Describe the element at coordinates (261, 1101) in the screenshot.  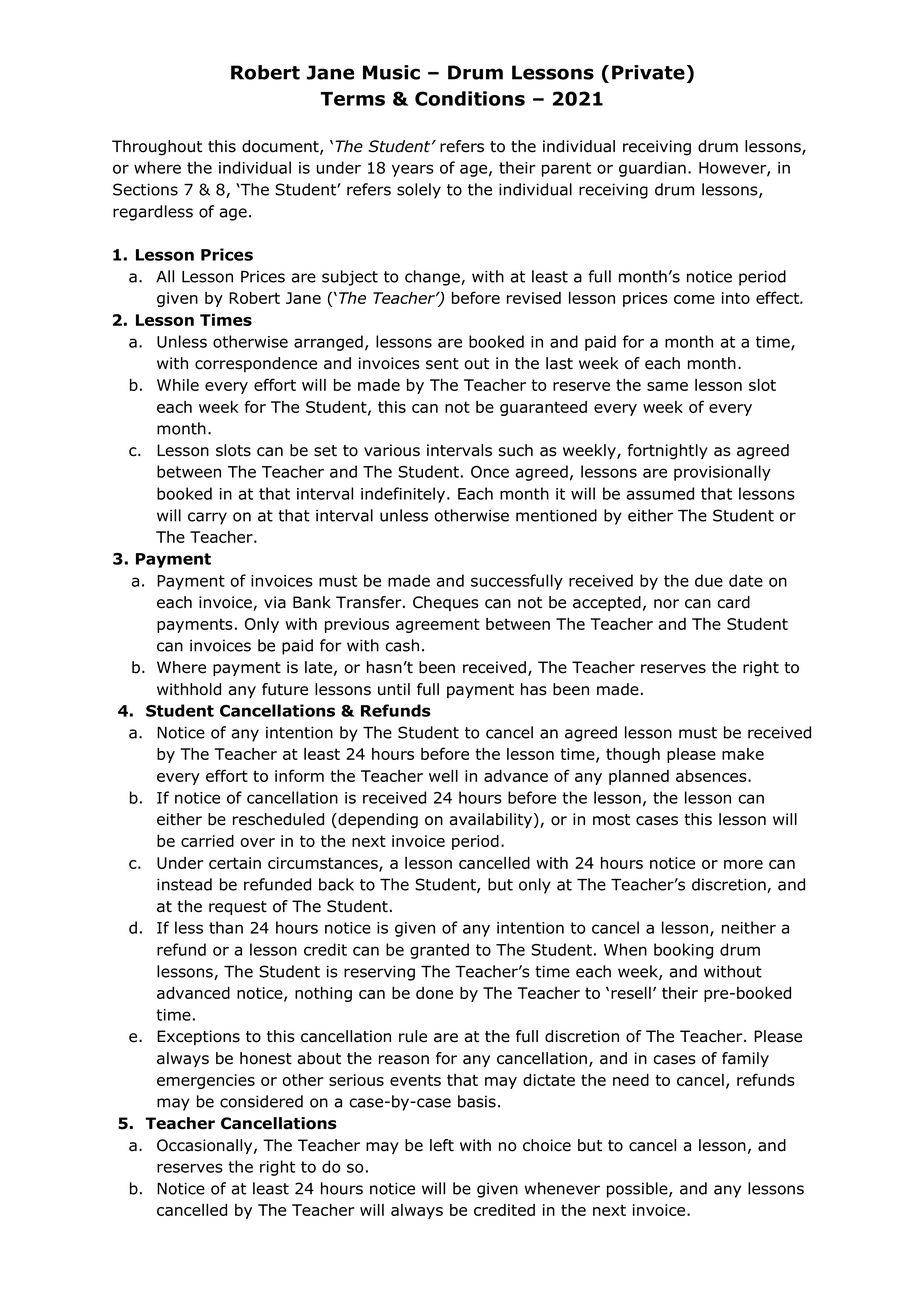
I see `considered` at that location.
